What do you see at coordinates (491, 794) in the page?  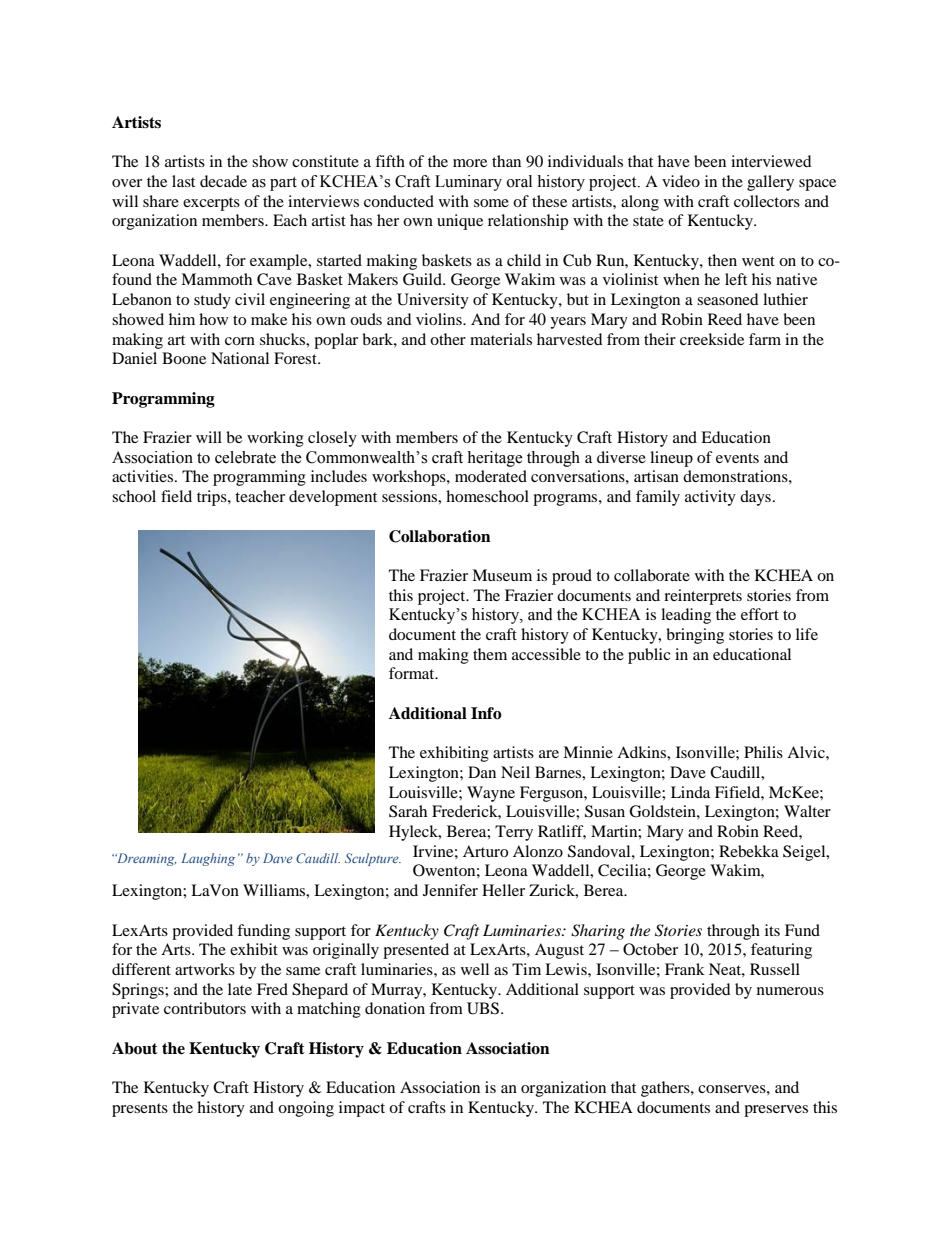 I see `Wayne` at bounding box center [491, 794].
